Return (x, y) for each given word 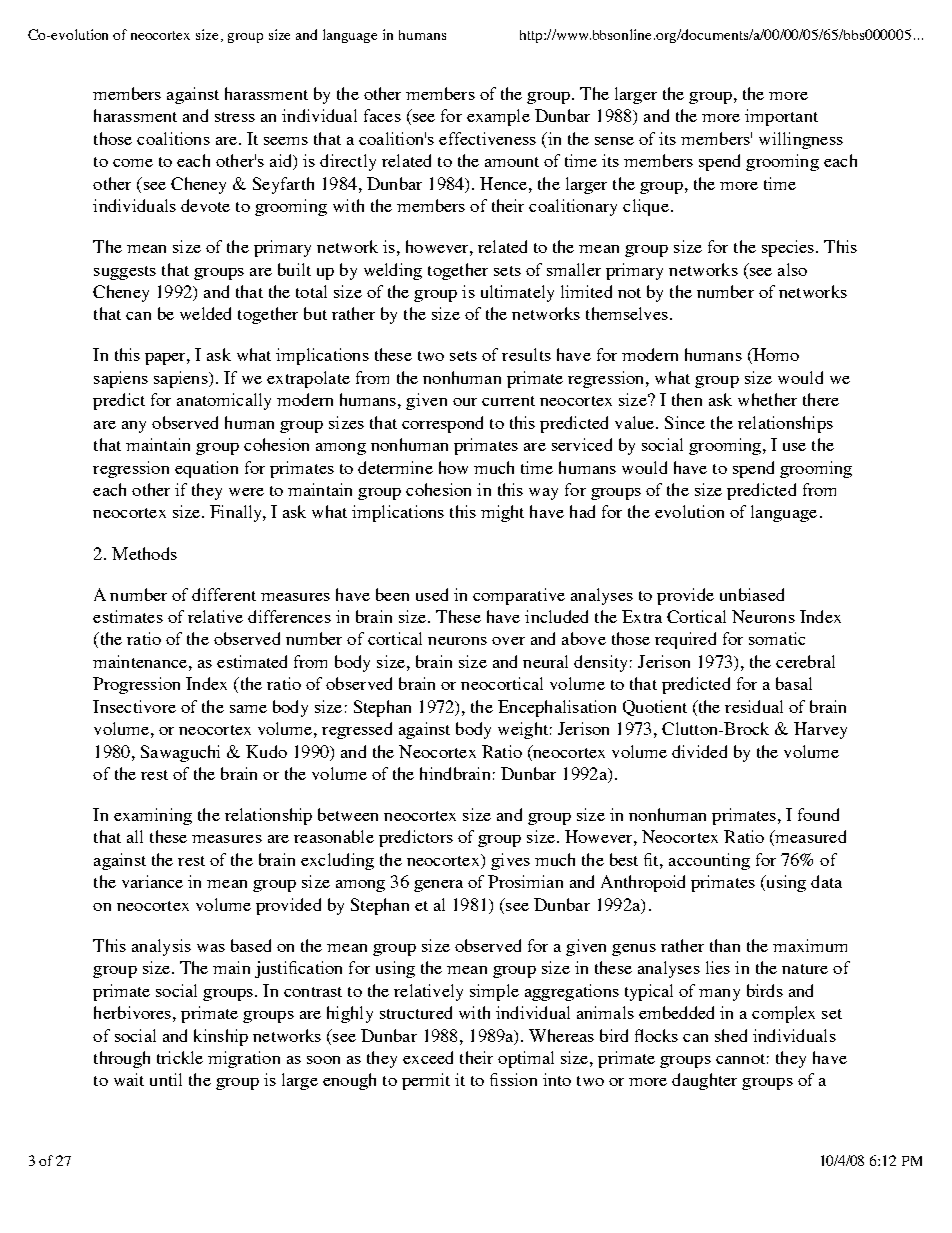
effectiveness (487, 138)
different (224, 594)
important (781, 117)
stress (235, 117)
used (432, 594)
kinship (221, 1037)
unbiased (752, 594)
